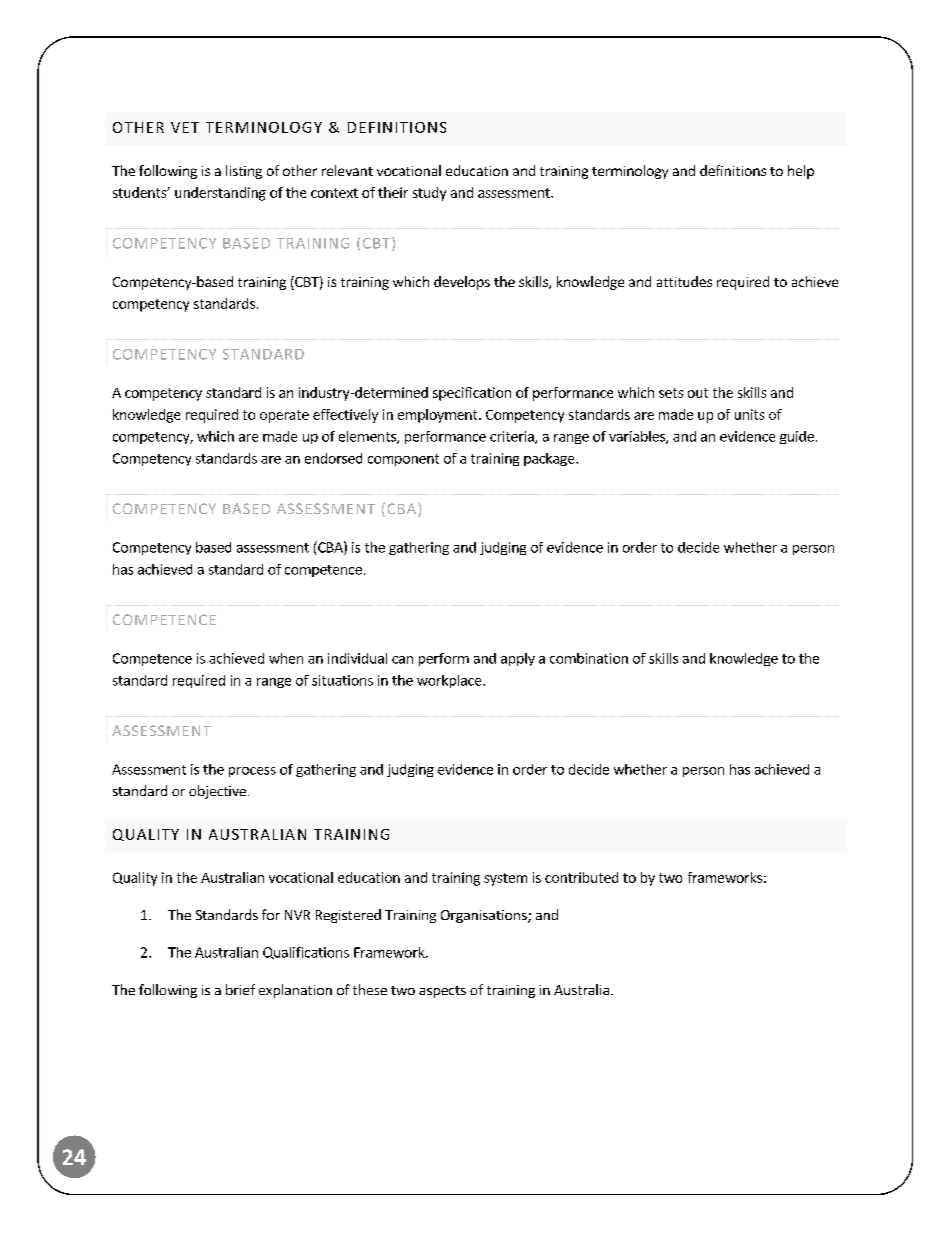 This screenshot has height=1233, width=952. Describe the element at coordinates (581, 877) in the screenshot. I see `contributed` at that location.
